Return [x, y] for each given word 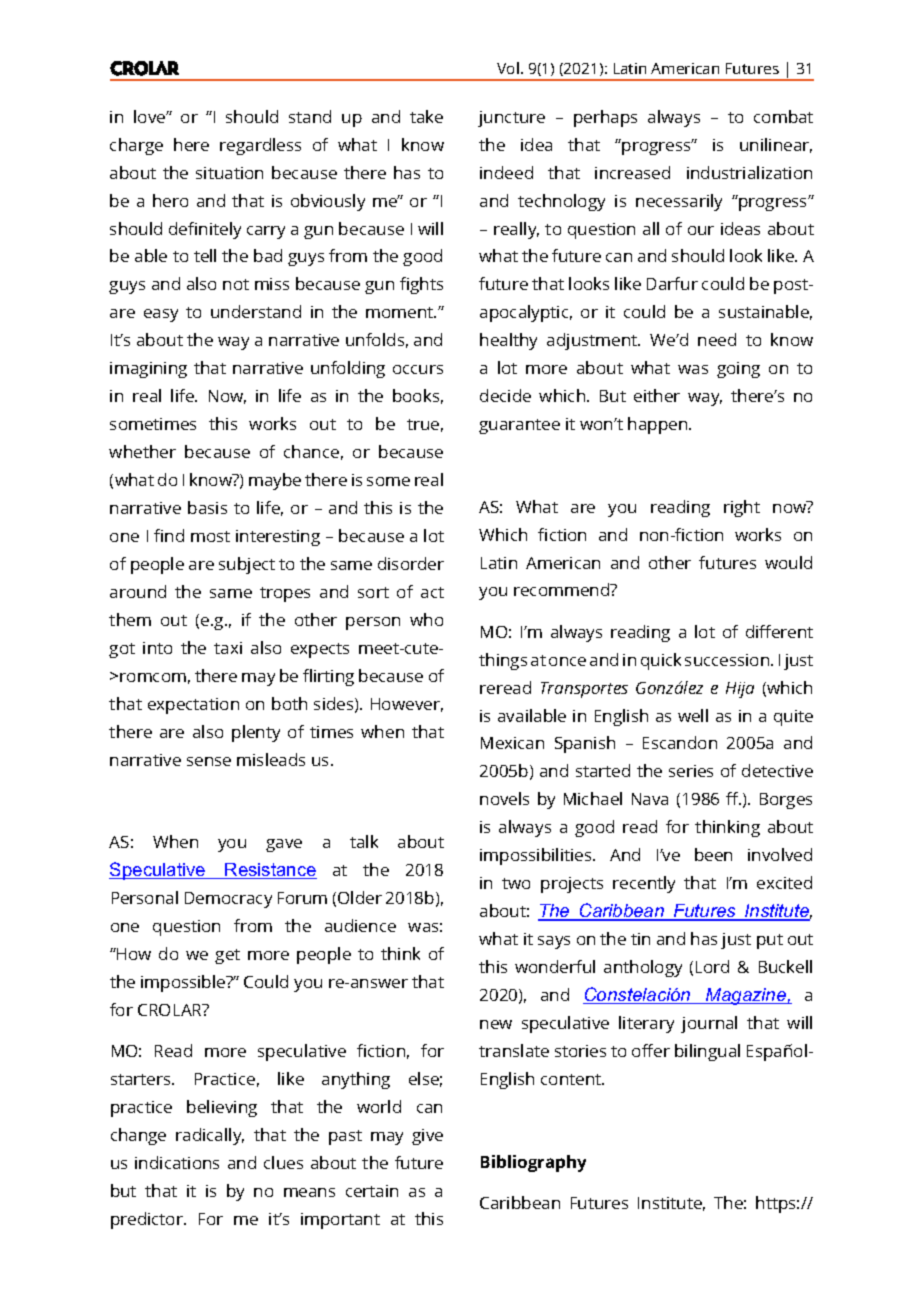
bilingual [707, 1052]
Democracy [228, 900]
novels [504, 798]
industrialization [749, 172]
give [427, 1137]
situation [229, 173]
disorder [411, 563]
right [742, 508]
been [713, 854]
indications [177, 1162]
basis [207, 507]
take [426, 116]
